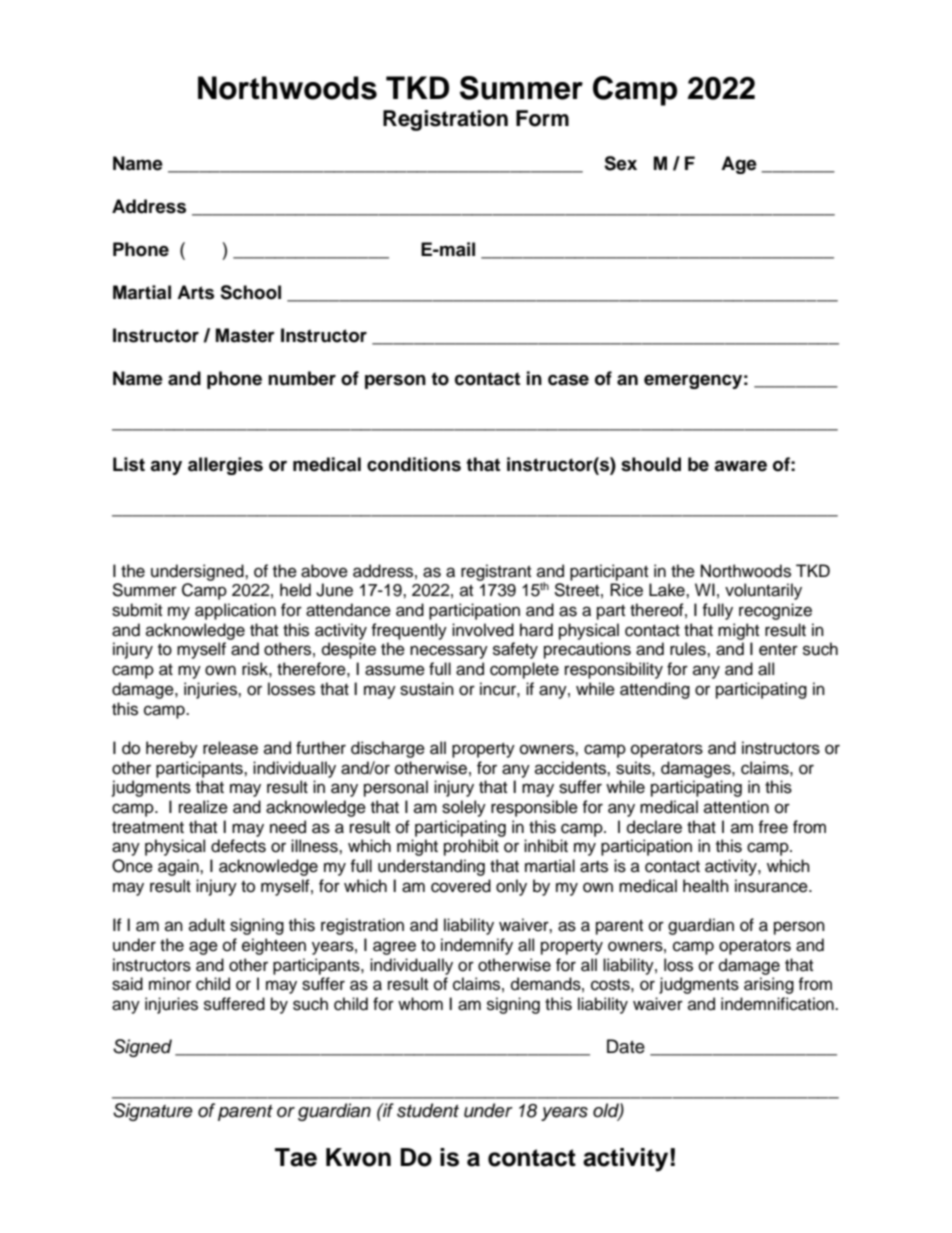  I want to click on again, so click(179, 867).
